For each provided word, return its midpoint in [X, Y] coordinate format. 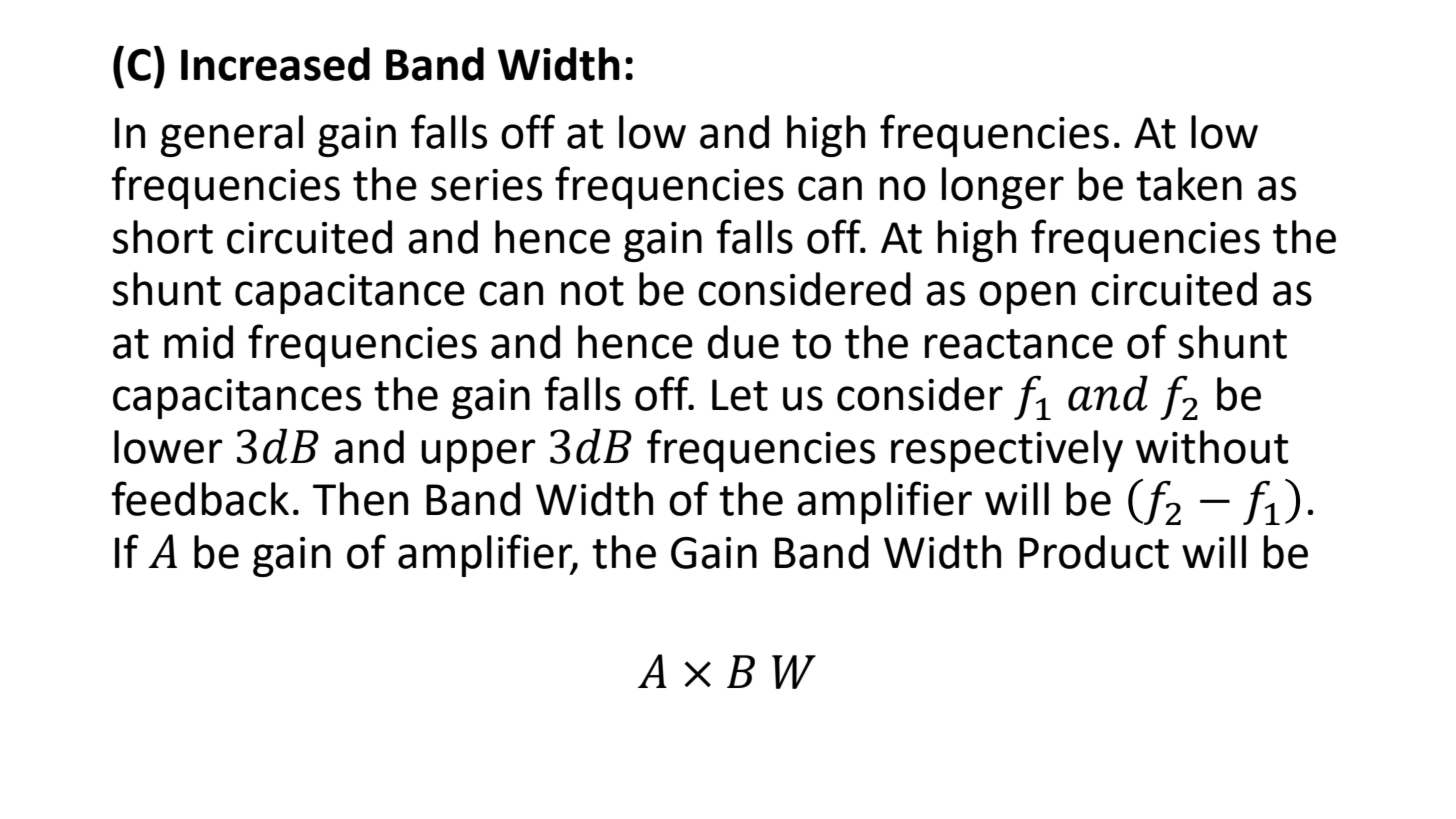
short [163, 237]
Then [360, 499]
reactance [1019, 344]
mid [198, 342]
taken [1189, 184]
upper [478, 455]
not [592, 291]
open [1027, 297]
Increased [275, 64]
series [486, 185]
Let [740, 395]
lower [168, 447]
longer [1003, 188]
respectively [1007, 451]
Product [1094, 552]
